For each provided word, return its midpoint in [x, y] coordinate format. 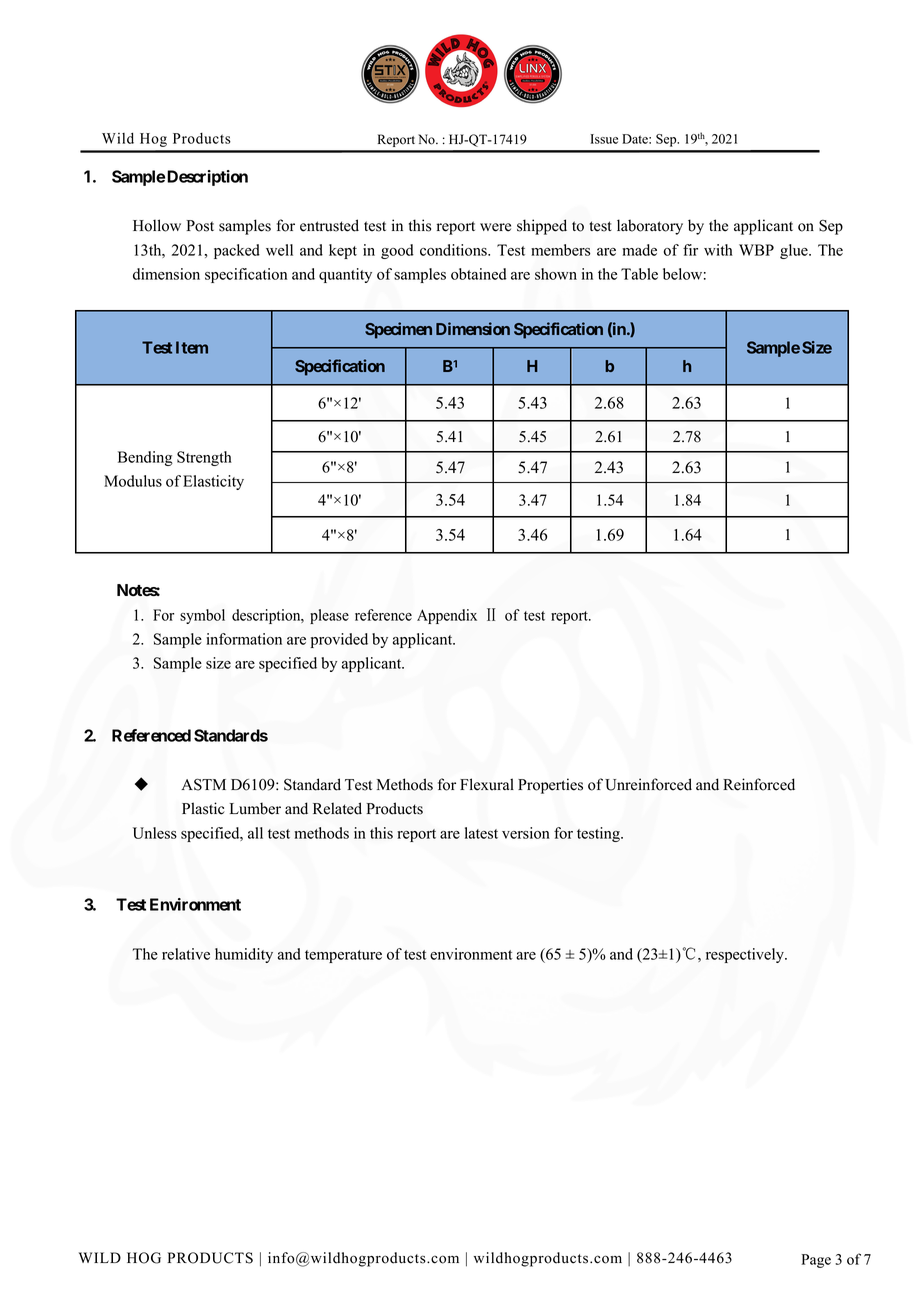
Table [639, 274]
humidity [244, 955]
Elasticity [213, 482]
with [718, 250]
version [526, 833]
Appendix [447, 616]
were [495, 227]
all [255, 833]
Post [200, 226]
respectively [746, 955]
